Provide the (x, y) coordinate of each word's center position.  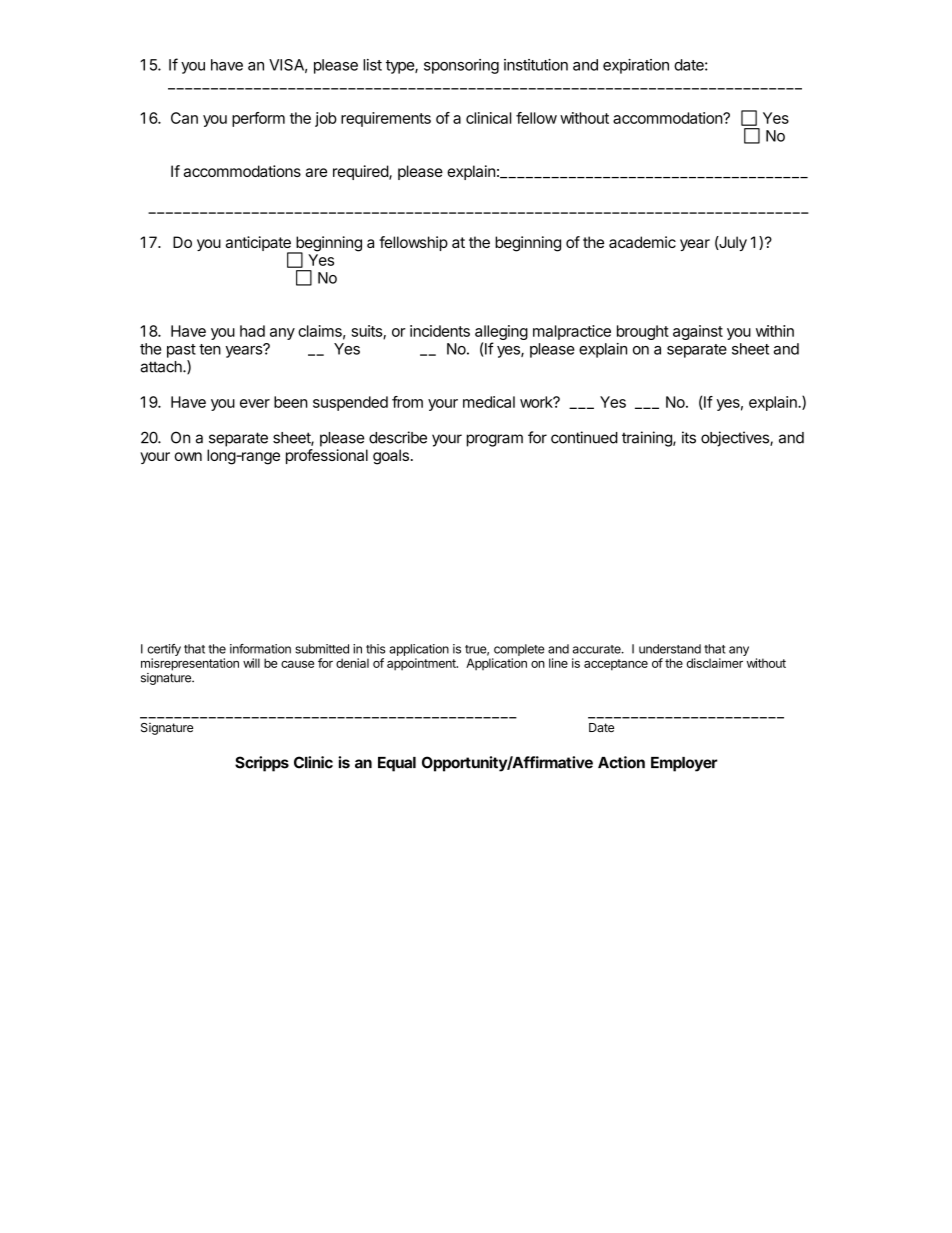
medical (489, 402)
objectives (736, 439)
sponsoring (461, 66)
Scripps (262, 764)
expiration (636, 66)
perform (258, 119)
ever (255, 403)
